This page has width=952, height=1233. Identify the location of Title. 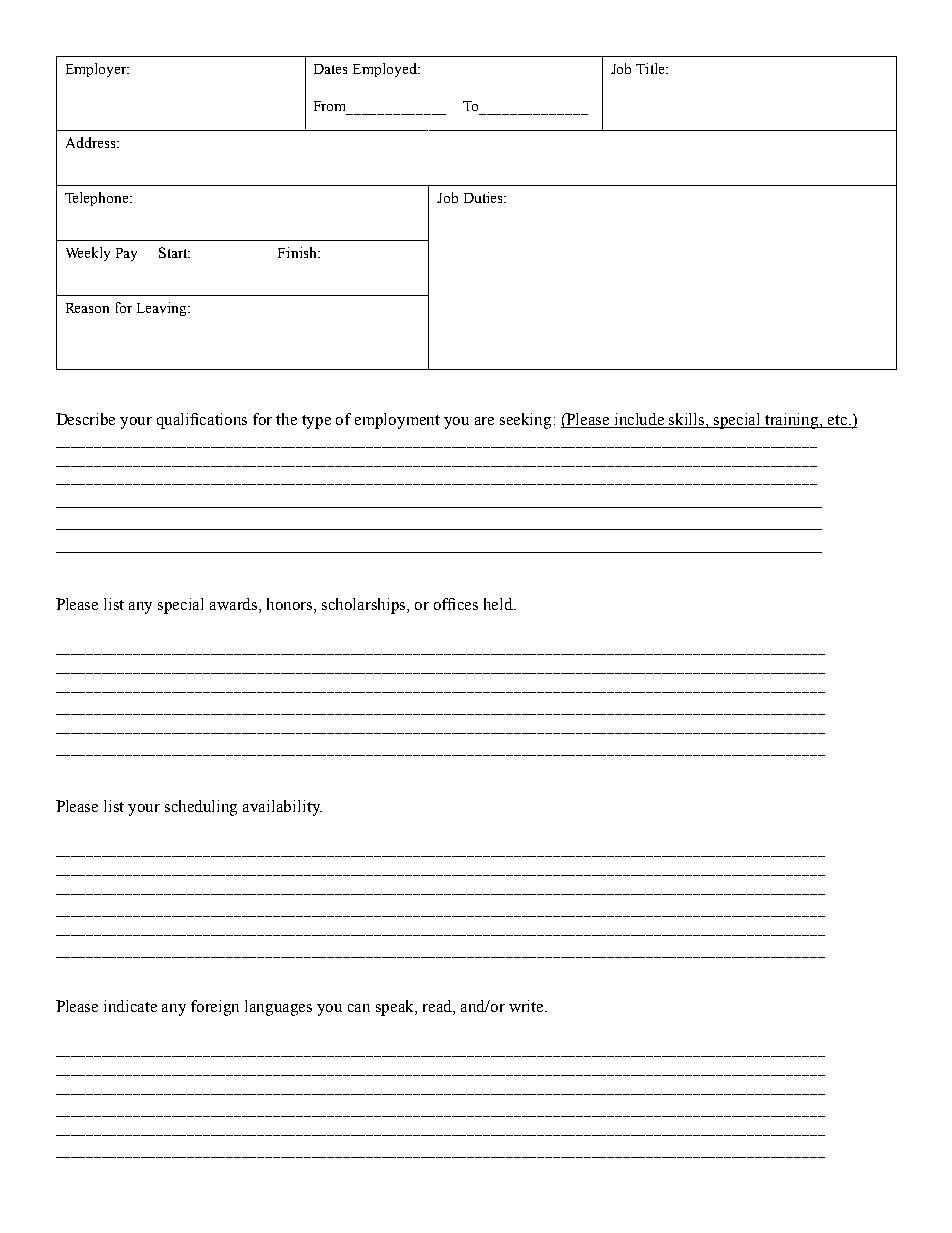
(651, 68).
